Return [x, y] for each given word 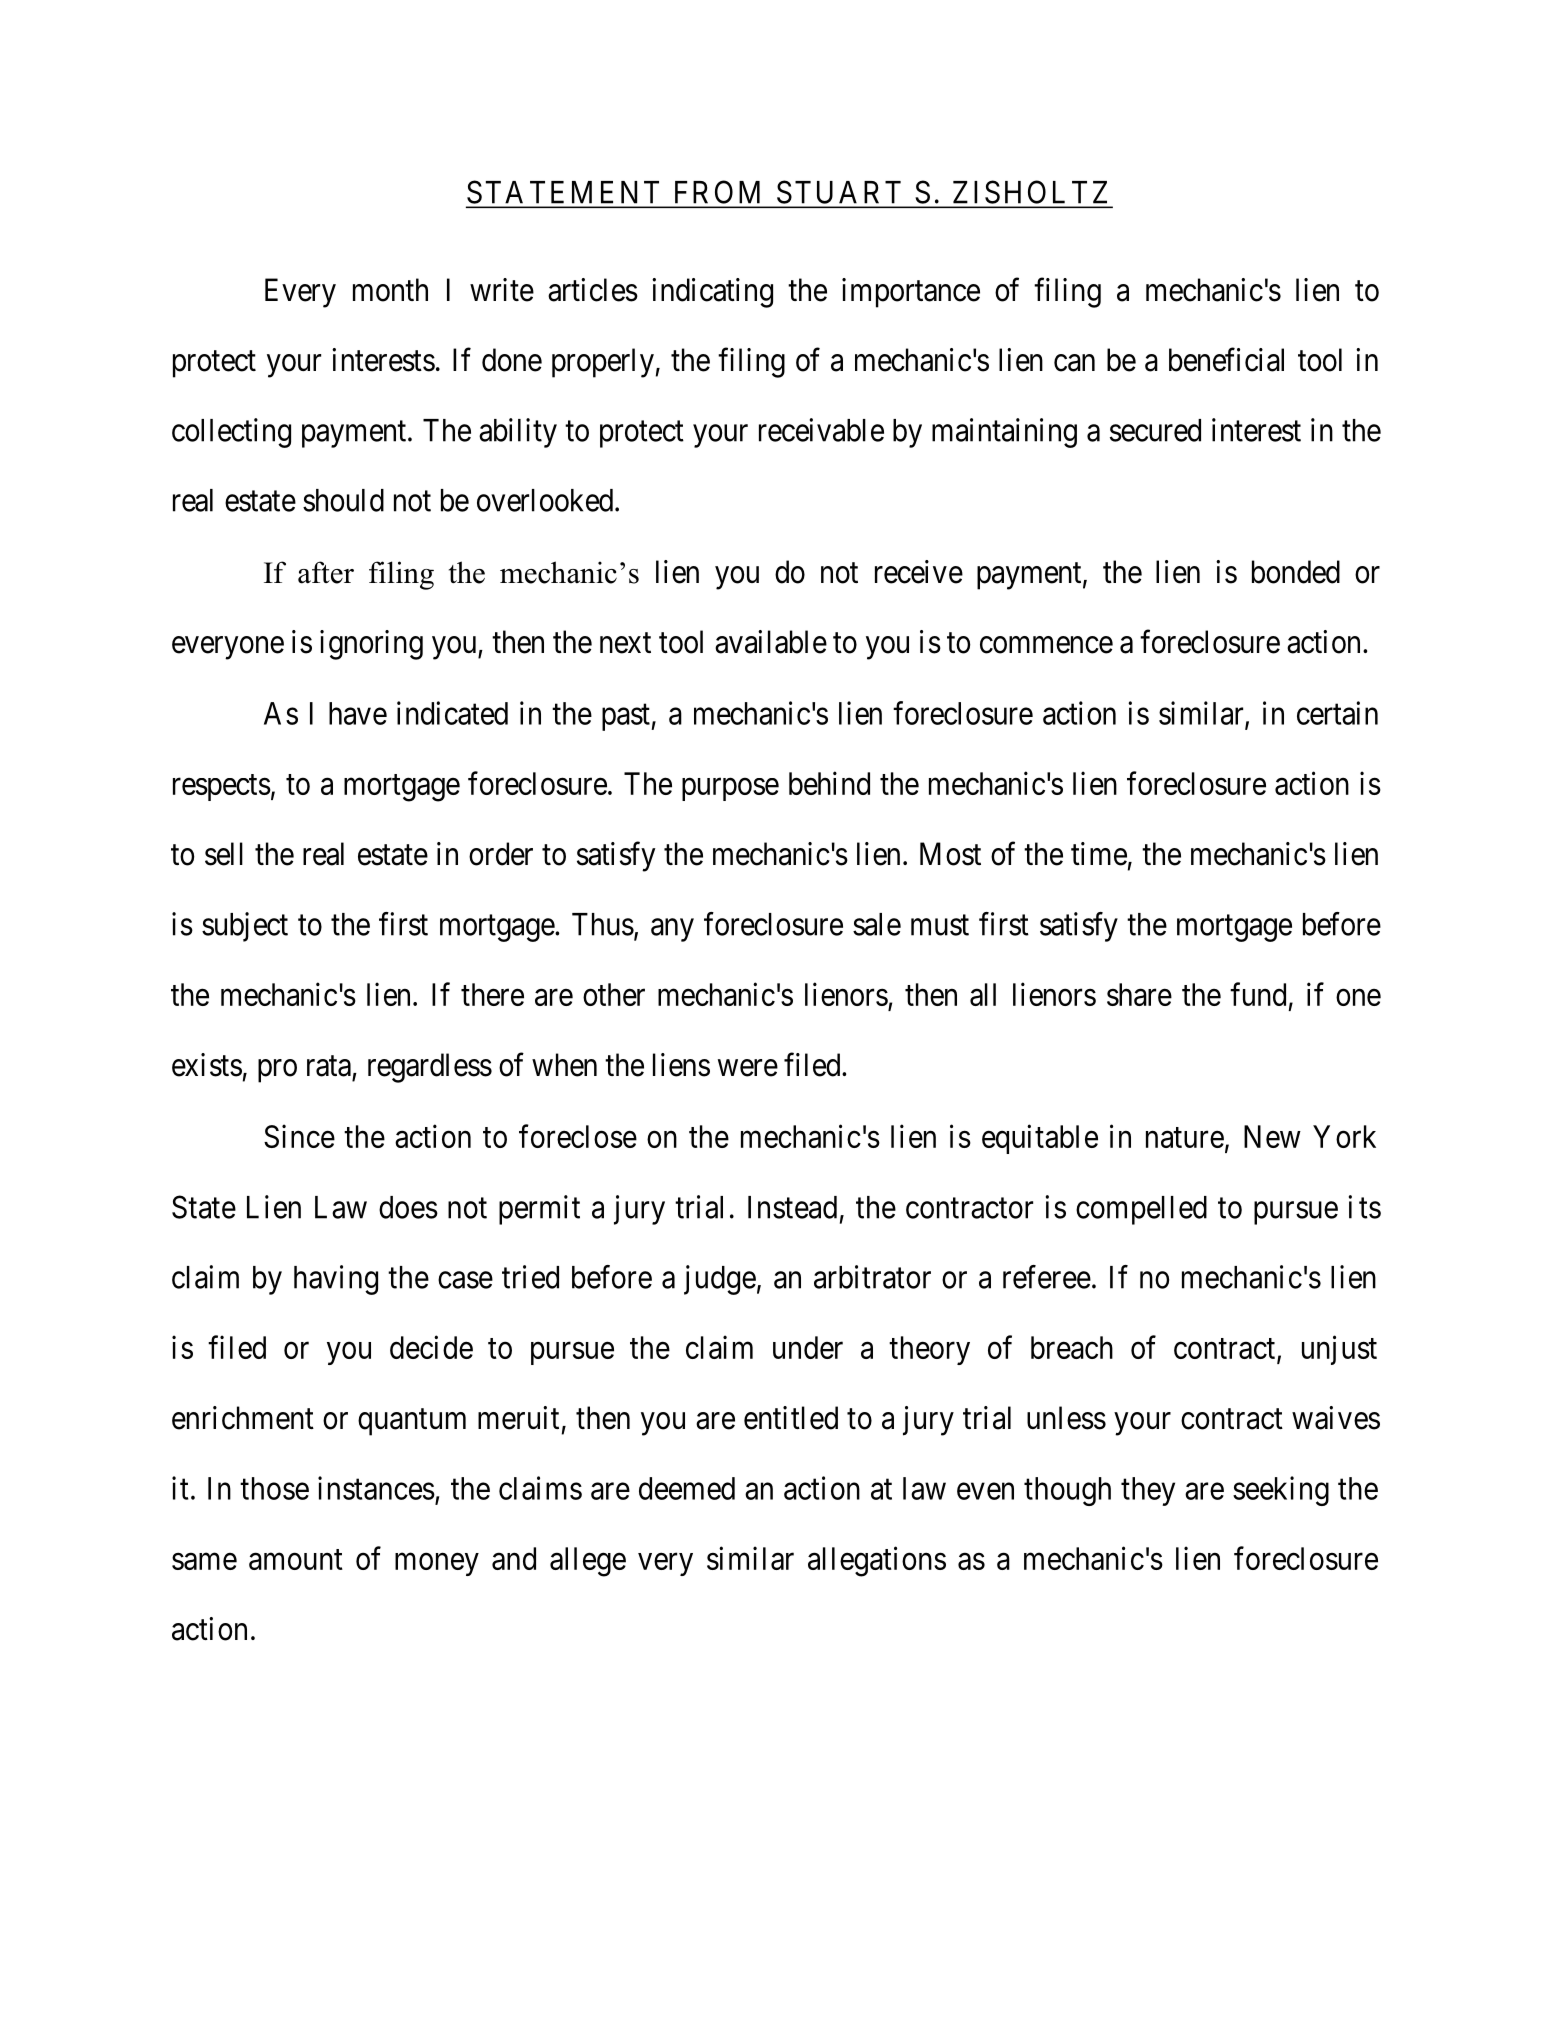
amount [296, 1559]
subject [245, 927]
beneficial [1226, 360]
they [1148, 1491]
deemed [687, 1488]
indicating [712, 293]
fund [1258, 994]
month [390, 290]
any [672, 930]
